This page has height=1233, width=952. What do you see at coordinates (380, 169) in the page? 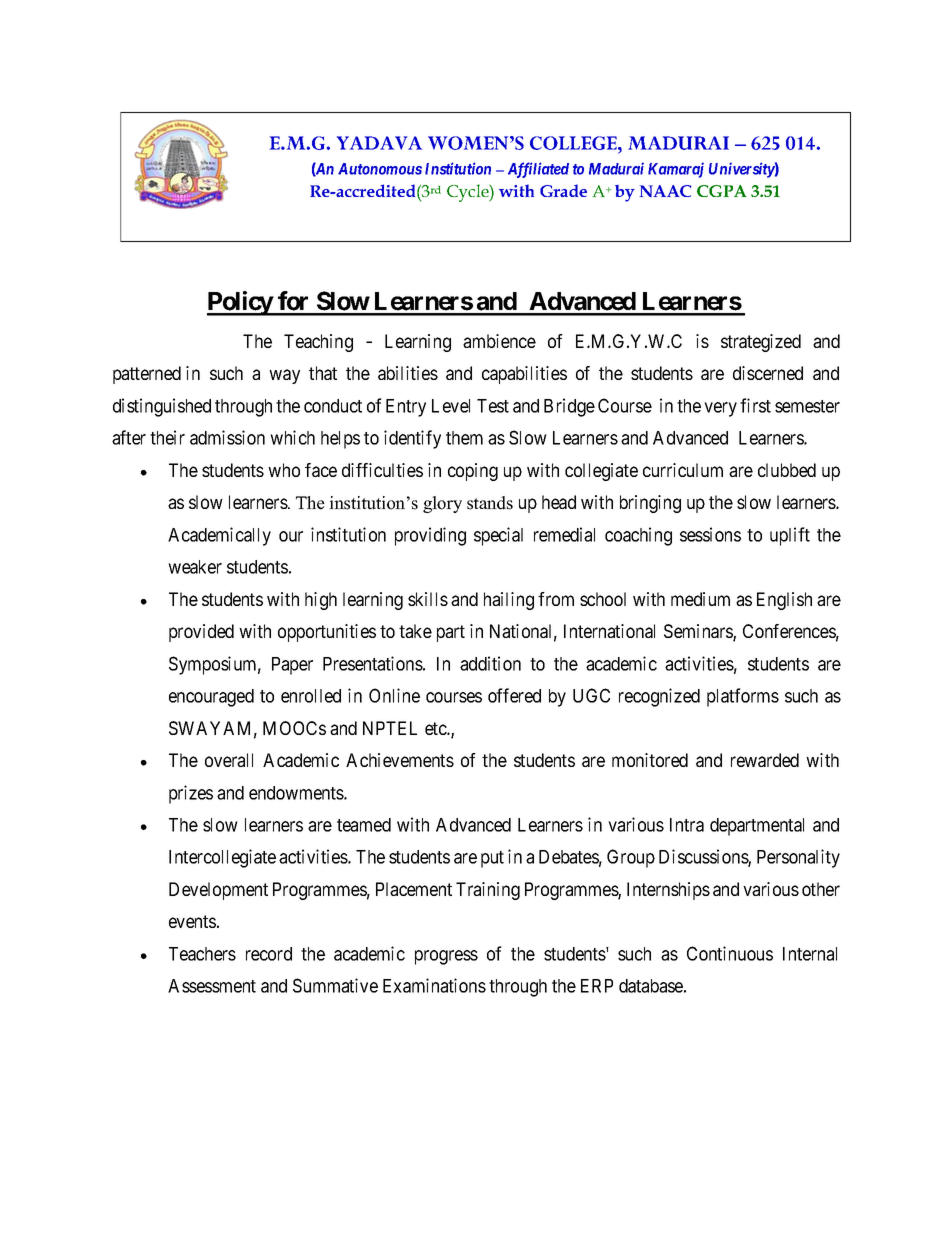
I see `Autonomous` at bounding box center [380, 169].
